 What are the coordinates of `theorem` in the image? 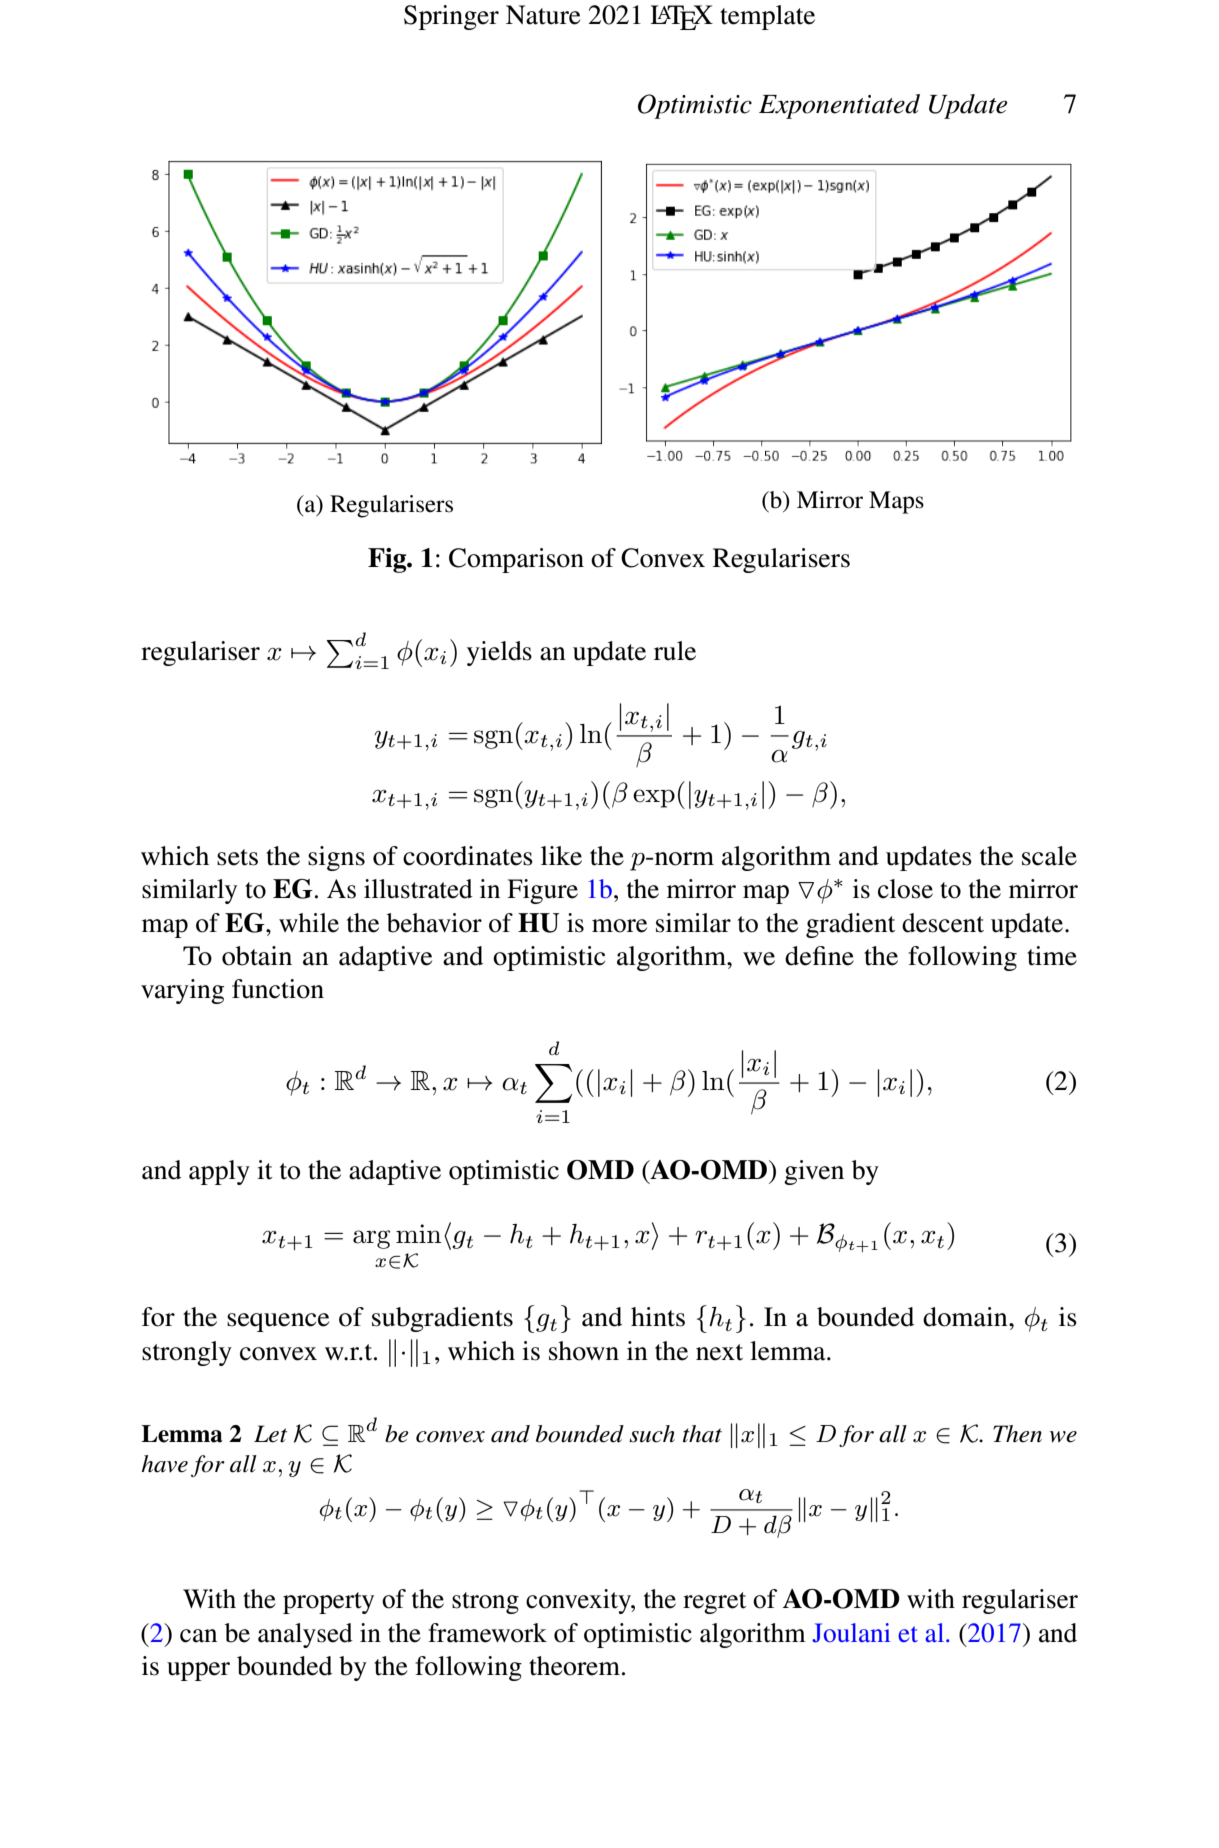 It's located at (576, 1666).
